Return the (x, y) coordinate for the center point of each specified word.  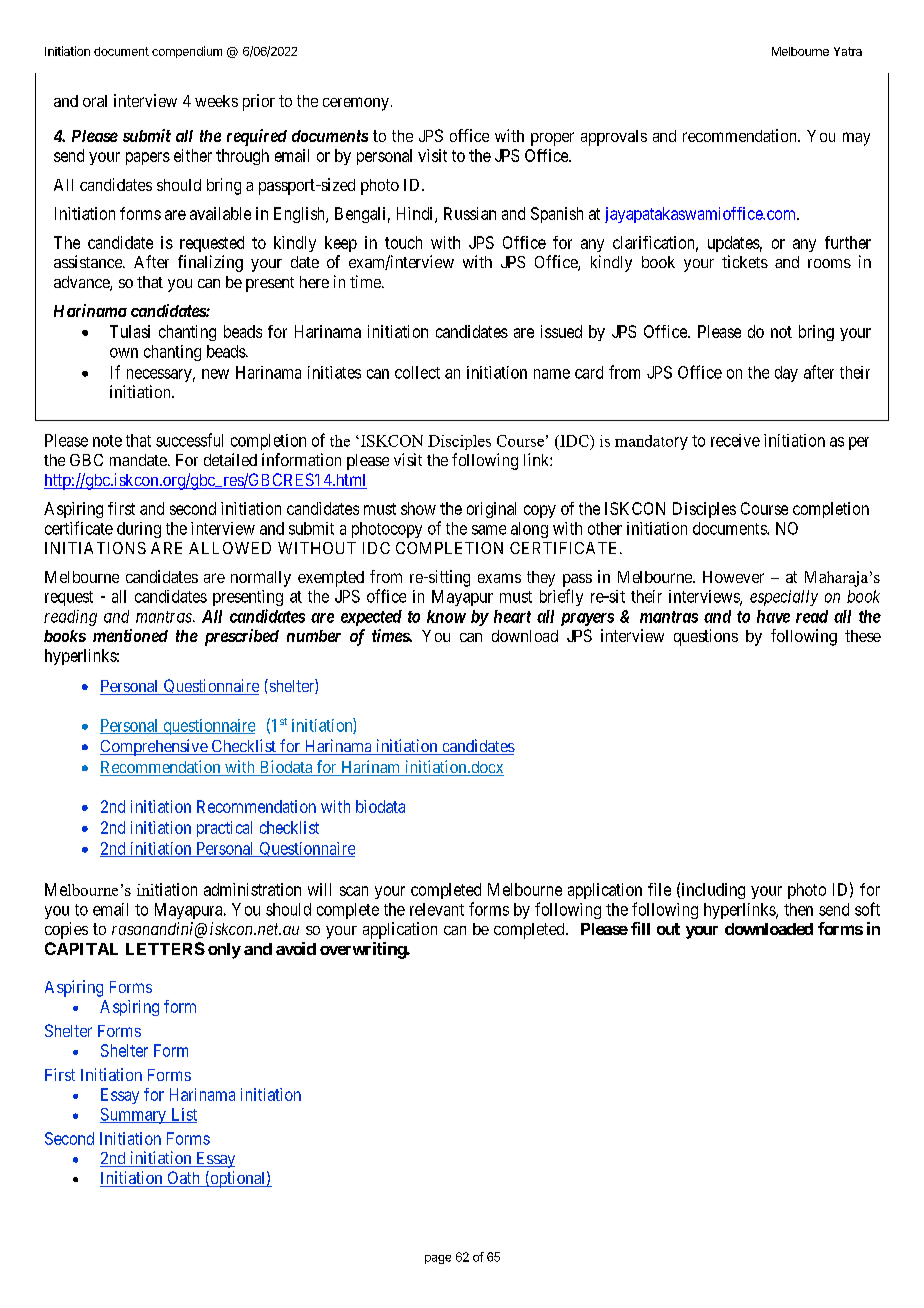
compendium (187, 52)
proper (552, 139)
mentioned (130, 635)
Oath (183, 1179)
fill (640, 928)
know (446, 616)
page (438, 1259)
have (773, 616)
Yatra (848, 51)
